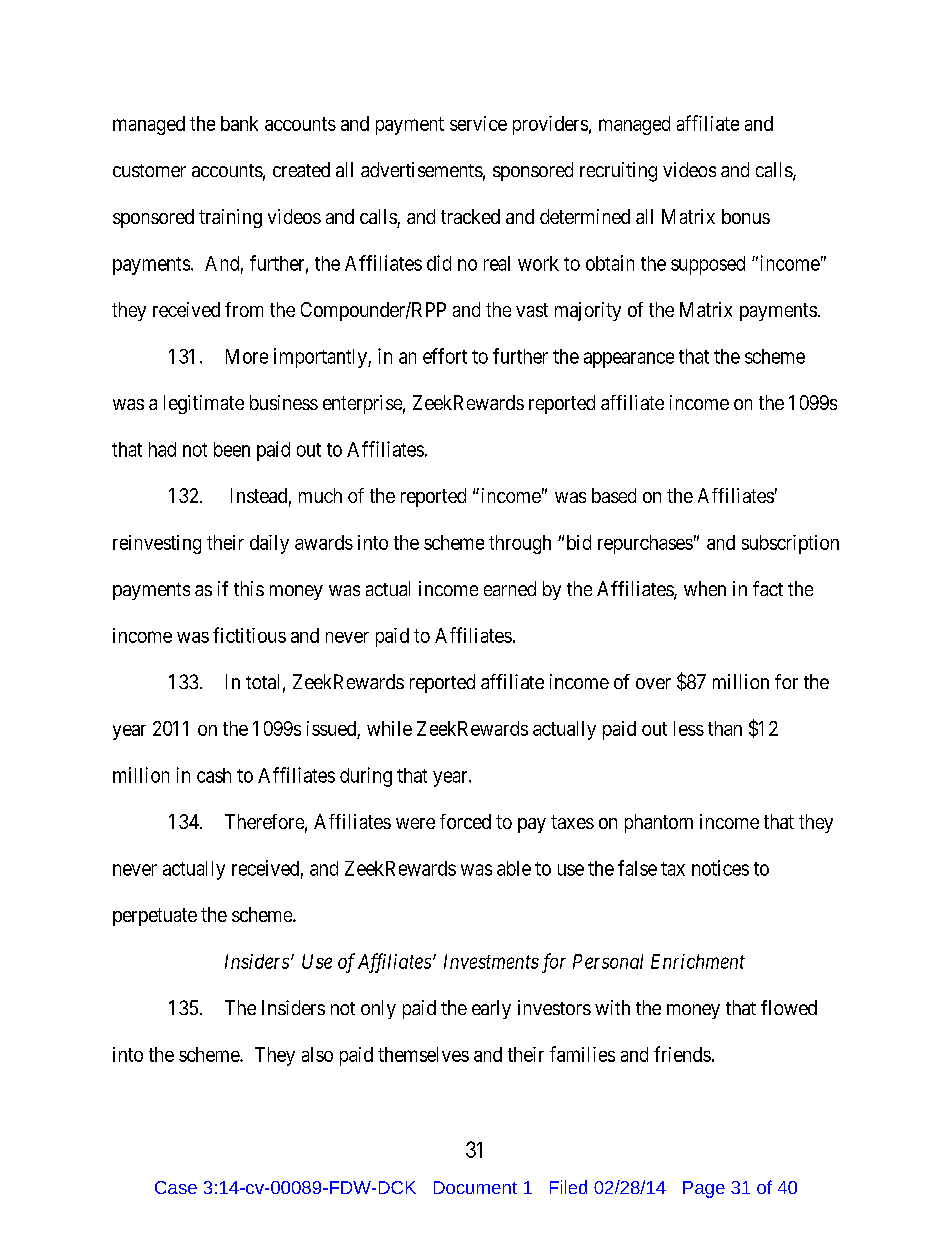 This screenshot has height=1233, width=952. I want to click on bonus, so click(746, 216).
